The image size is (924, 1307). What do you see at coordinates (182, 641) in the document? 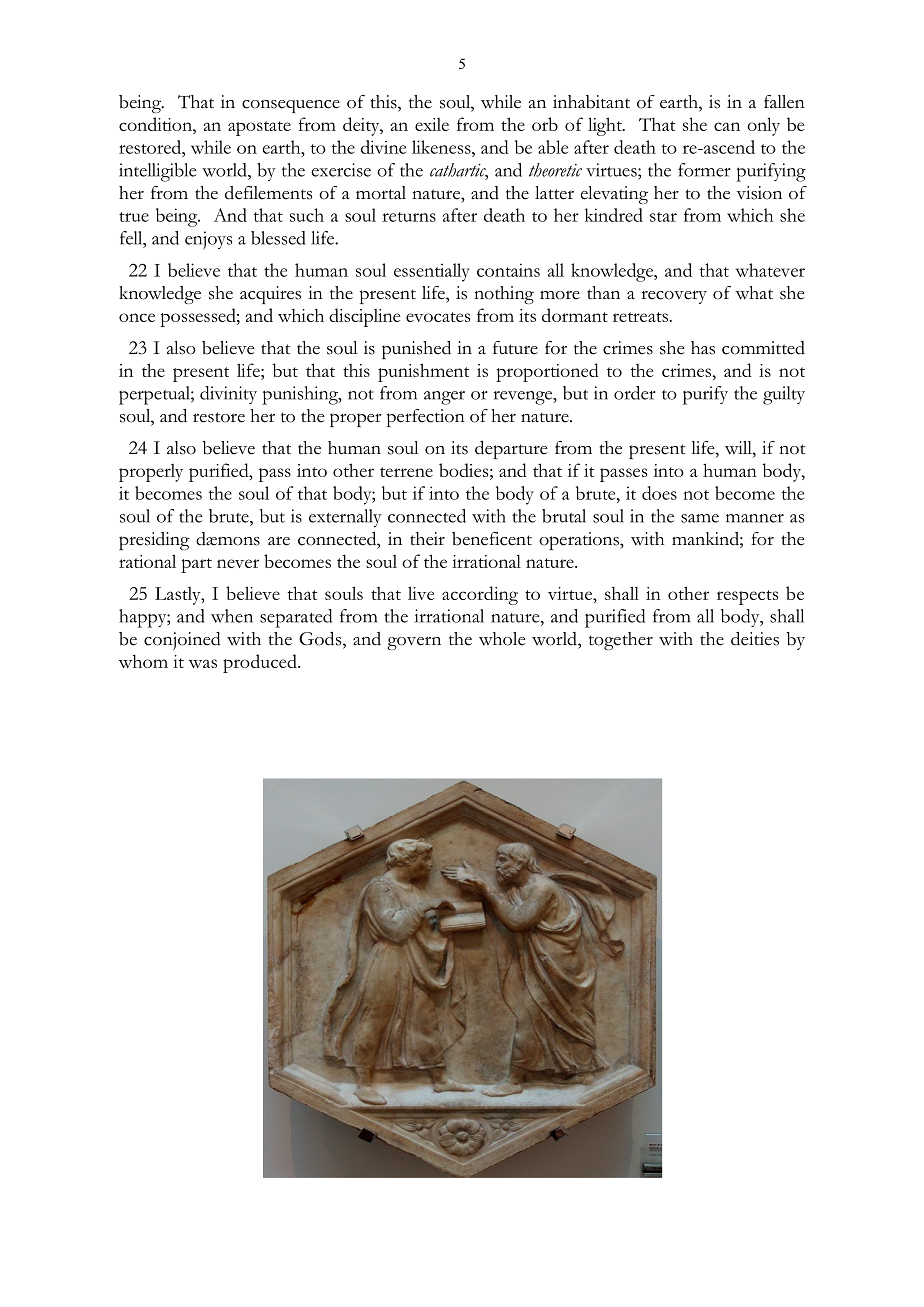
I see `conjoined` at bounding box center [182, 641].
